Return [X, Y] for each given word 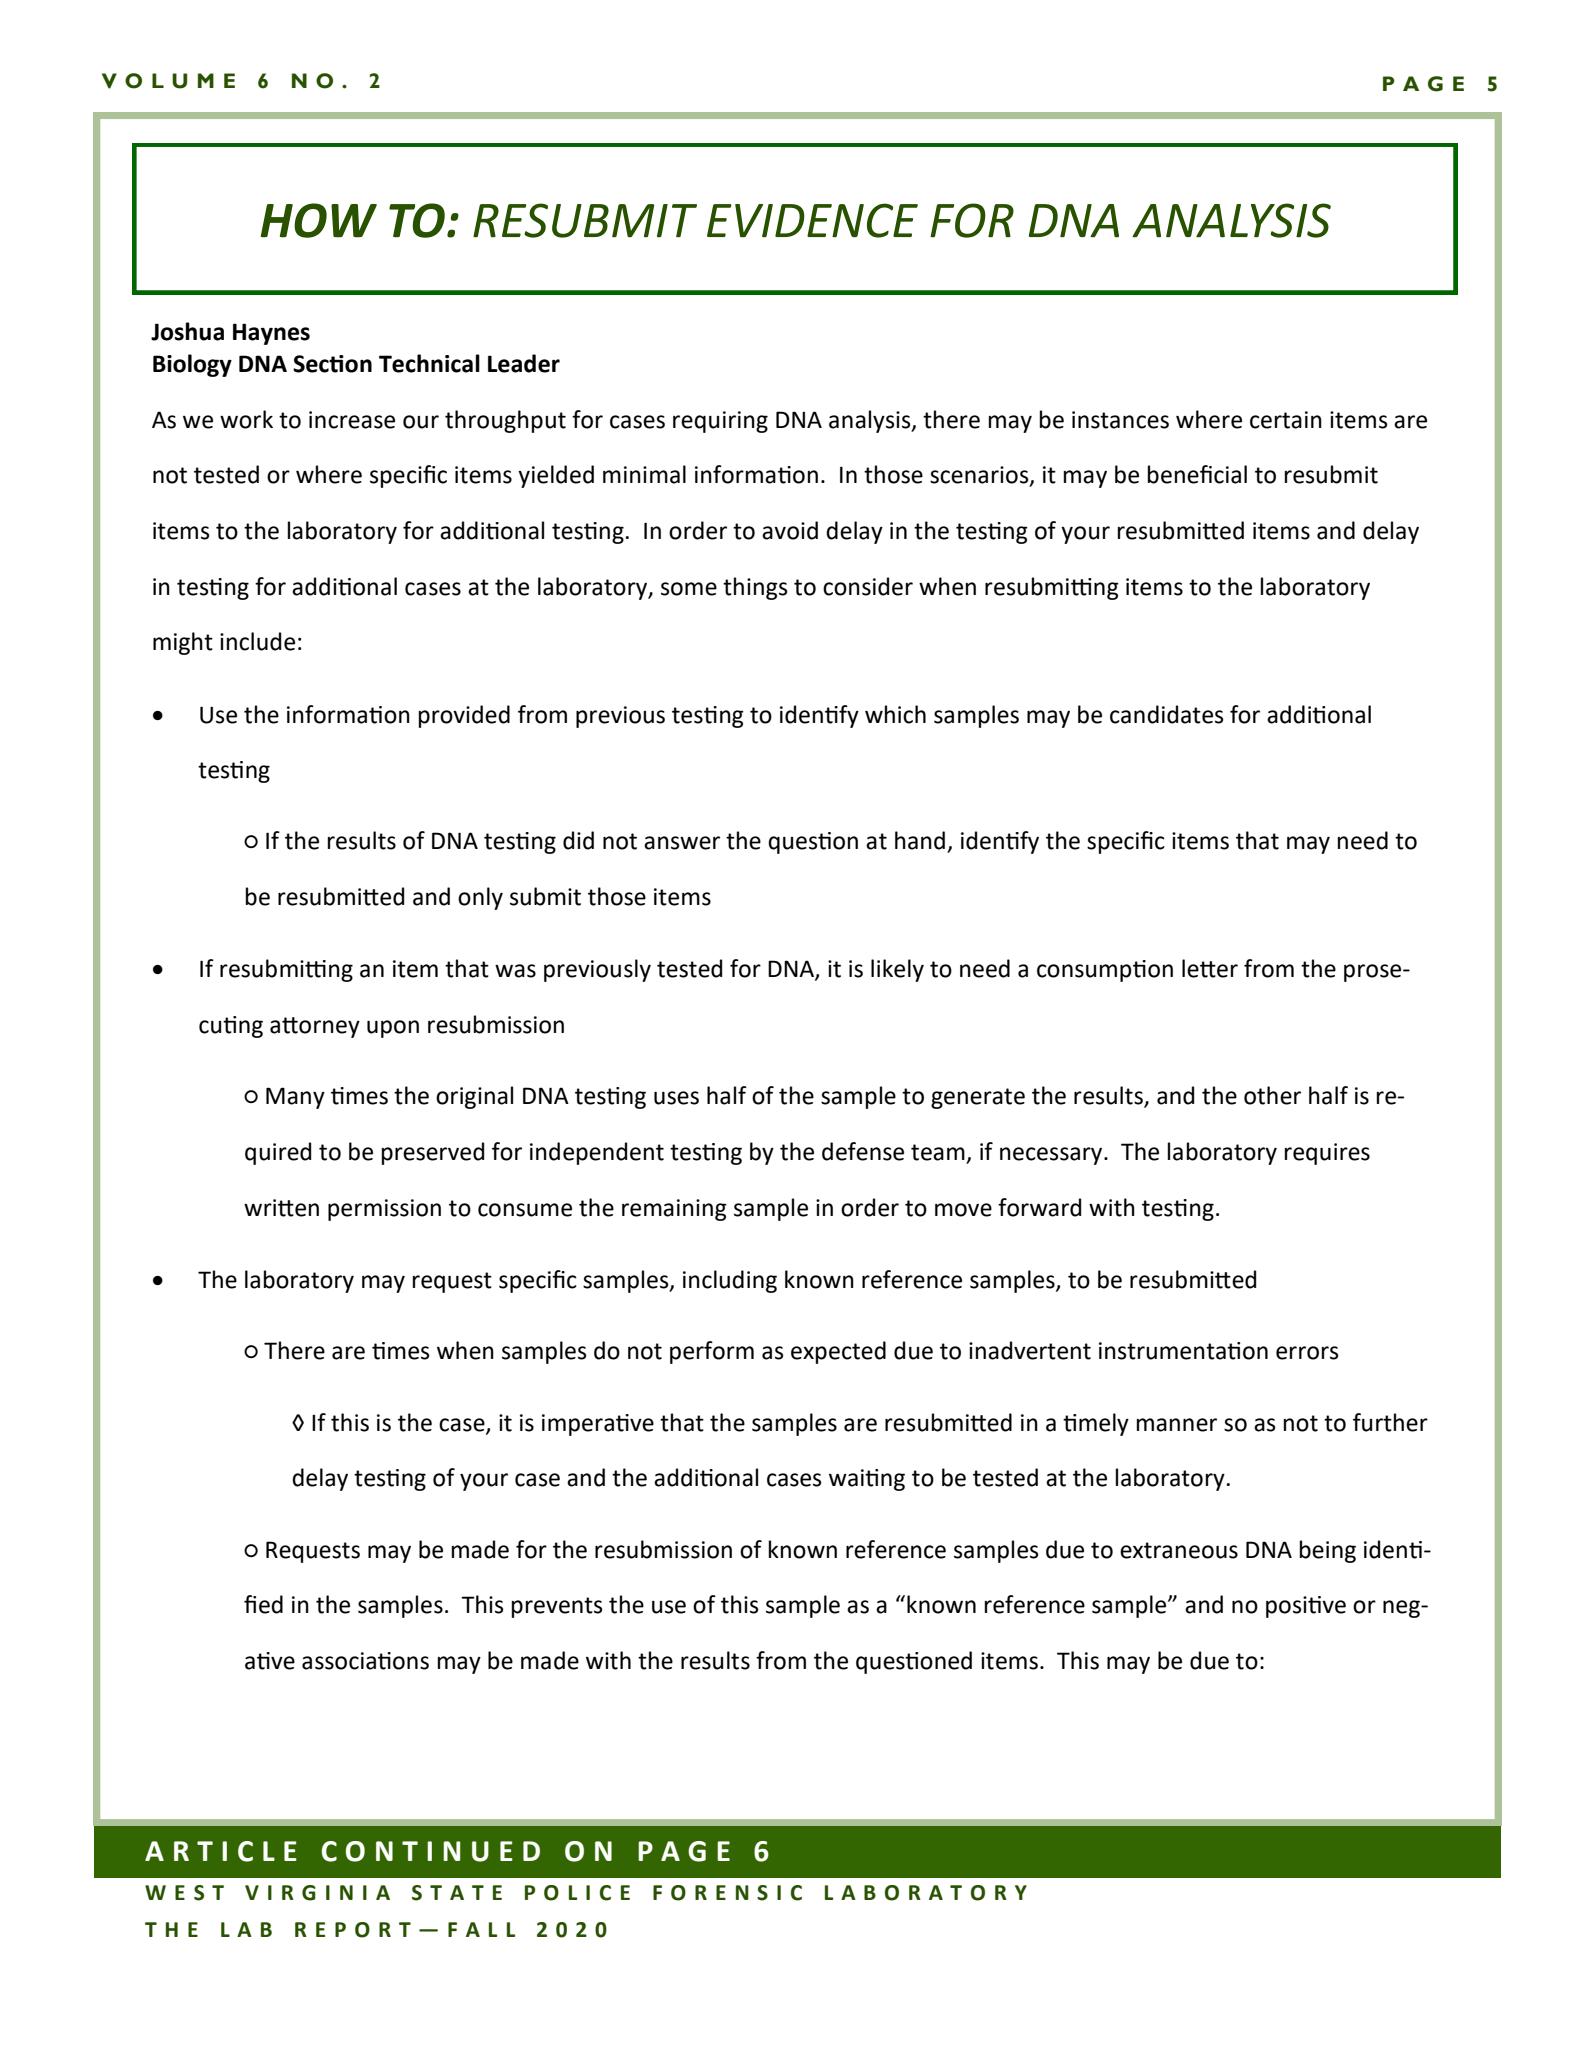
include [257, 641]
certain [1286, 420]
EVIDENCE [812, 220]
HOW [319, 220]
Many [295, 1098]
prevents [557, 1607]
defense [863, 1151]
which [895, 714]
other [1272, 1095]
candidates [1167, 714]
